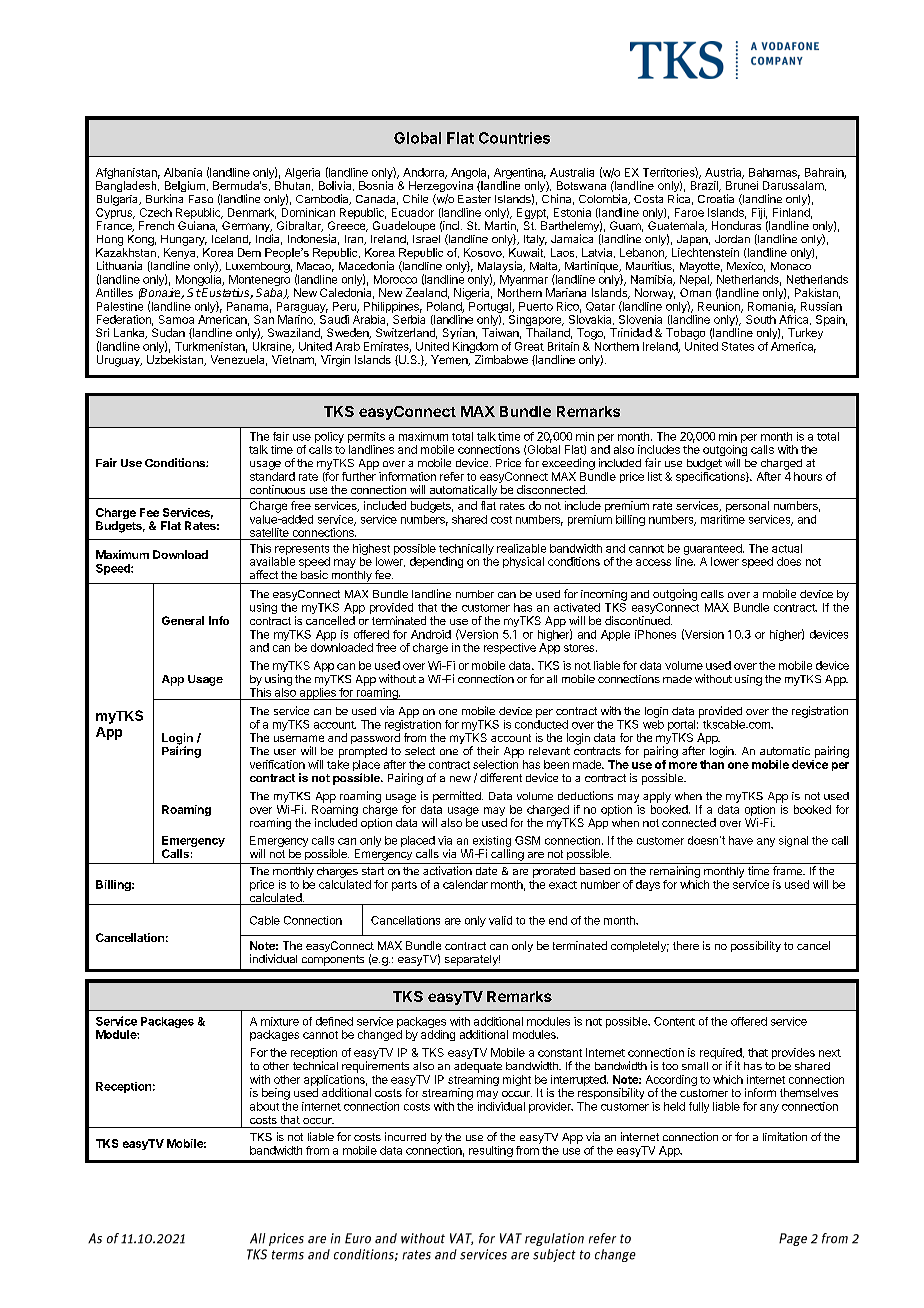 The image size is (924, 1308). I want to click on adequate, so click(478, 1067).
